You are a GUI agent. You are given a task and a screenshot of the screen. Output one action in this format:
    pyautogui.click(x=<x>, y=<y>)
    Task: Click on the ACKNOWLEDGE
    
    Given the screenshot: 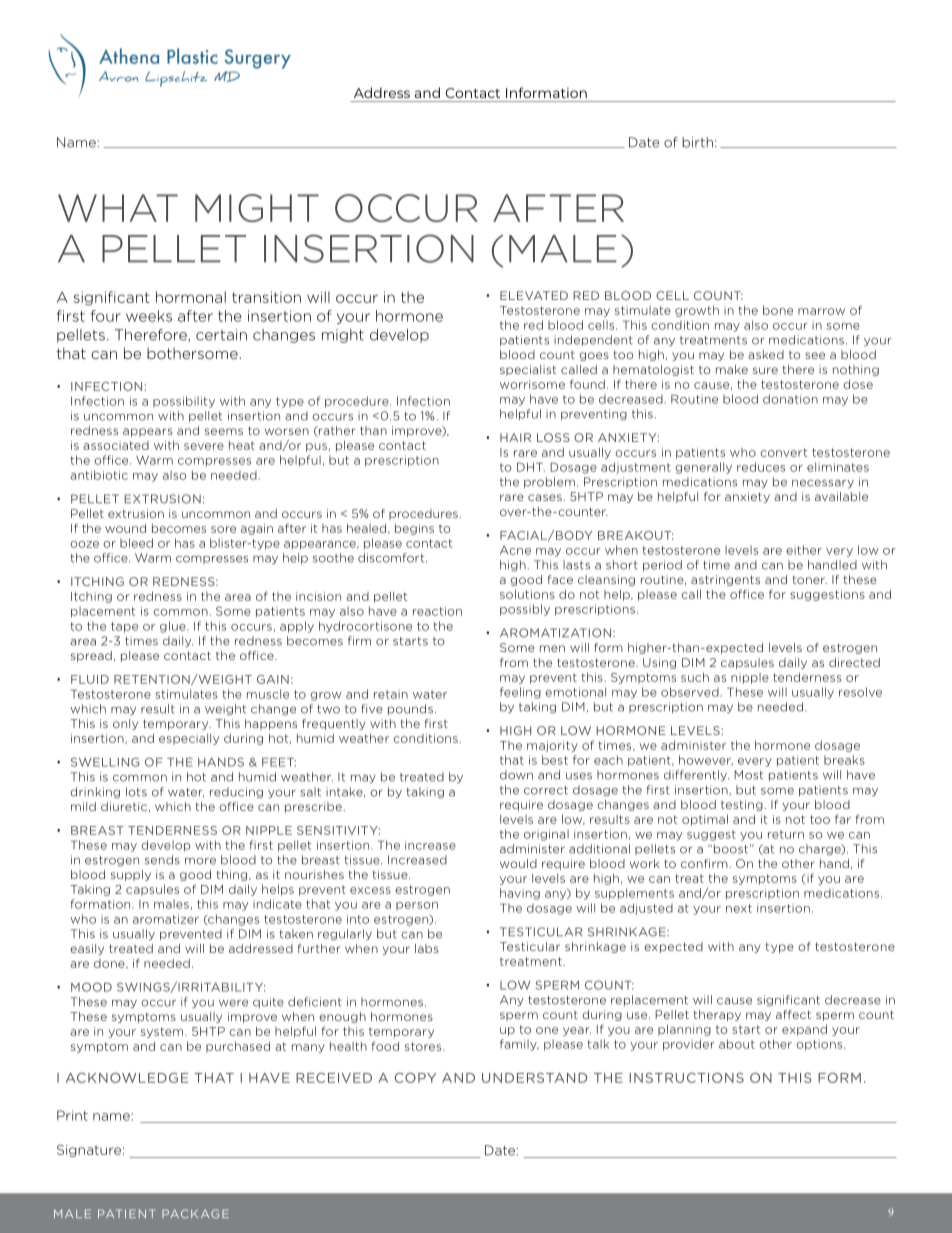 What is the action you would take?
    pyautogui.click(x=127, y=1078)
